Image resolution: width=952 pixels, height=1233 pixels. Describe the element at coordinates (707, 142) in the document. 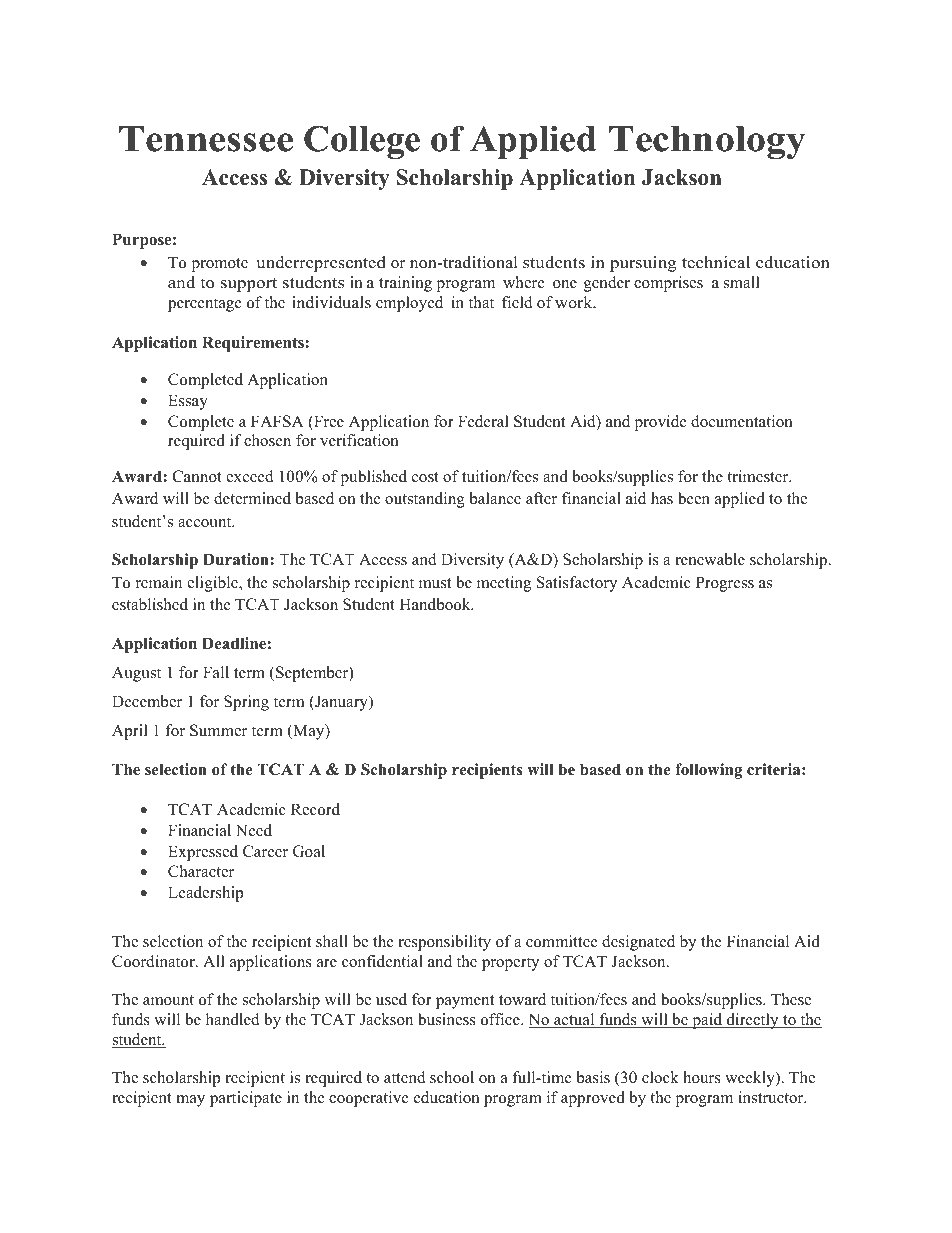

I see `Technology` at that location.
